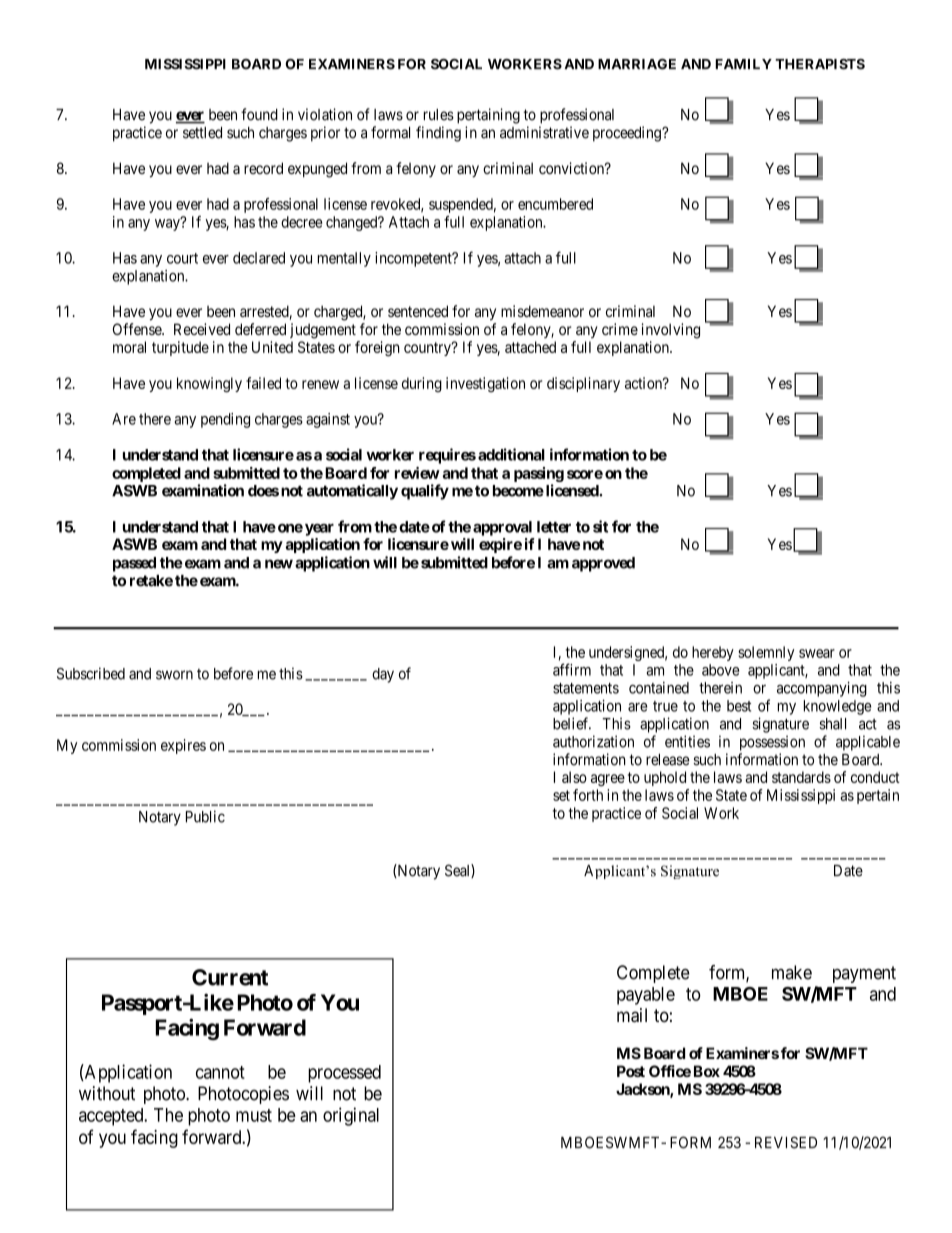 The image size is (952, 1233). What do you see at coordinates (205, 816) in the screenshot?
I see `Public` at bounding box center [205, 816].
